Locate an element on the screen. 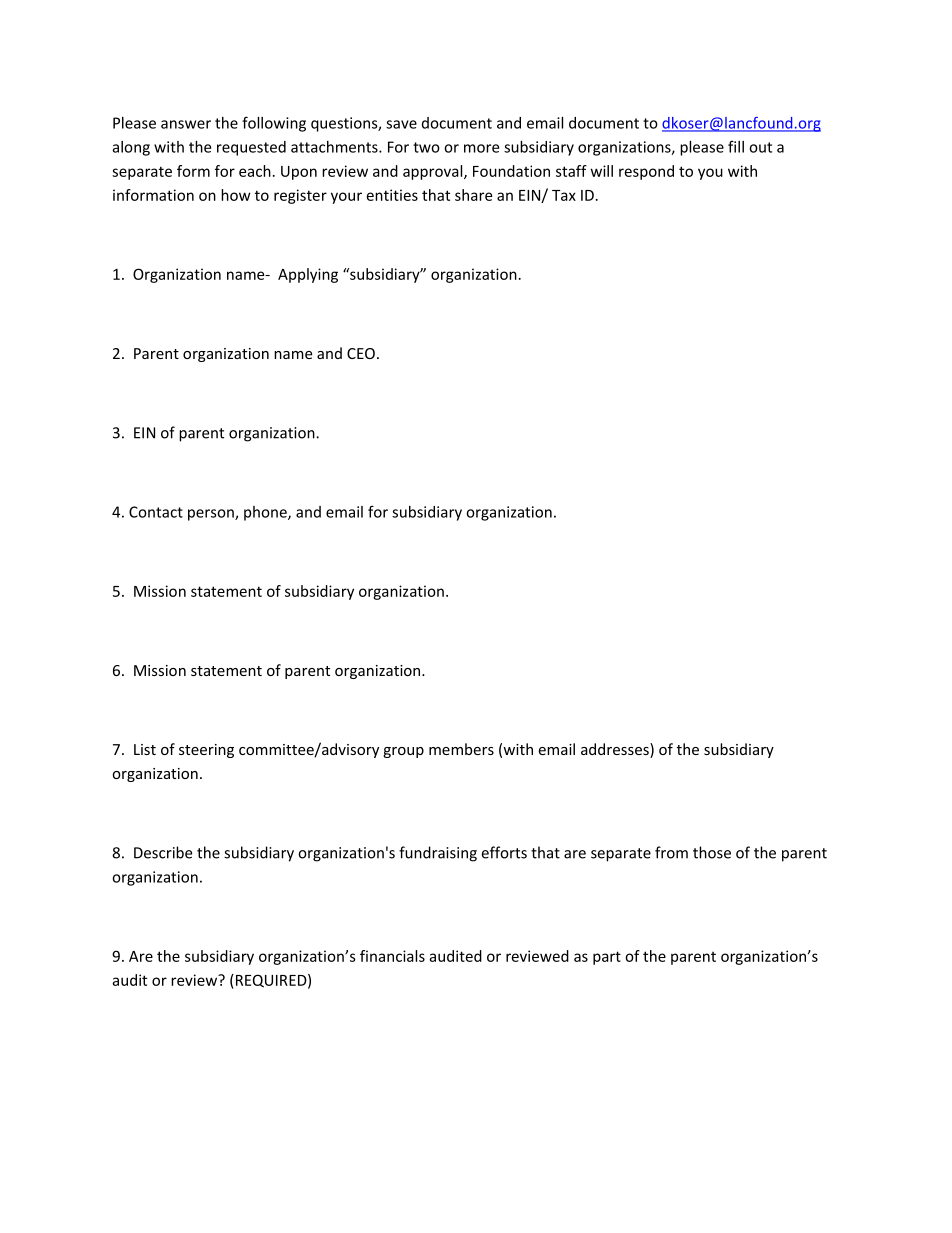 The height and width of the screenshot is (1233, 952). person is located at coordinates (212, 515).
